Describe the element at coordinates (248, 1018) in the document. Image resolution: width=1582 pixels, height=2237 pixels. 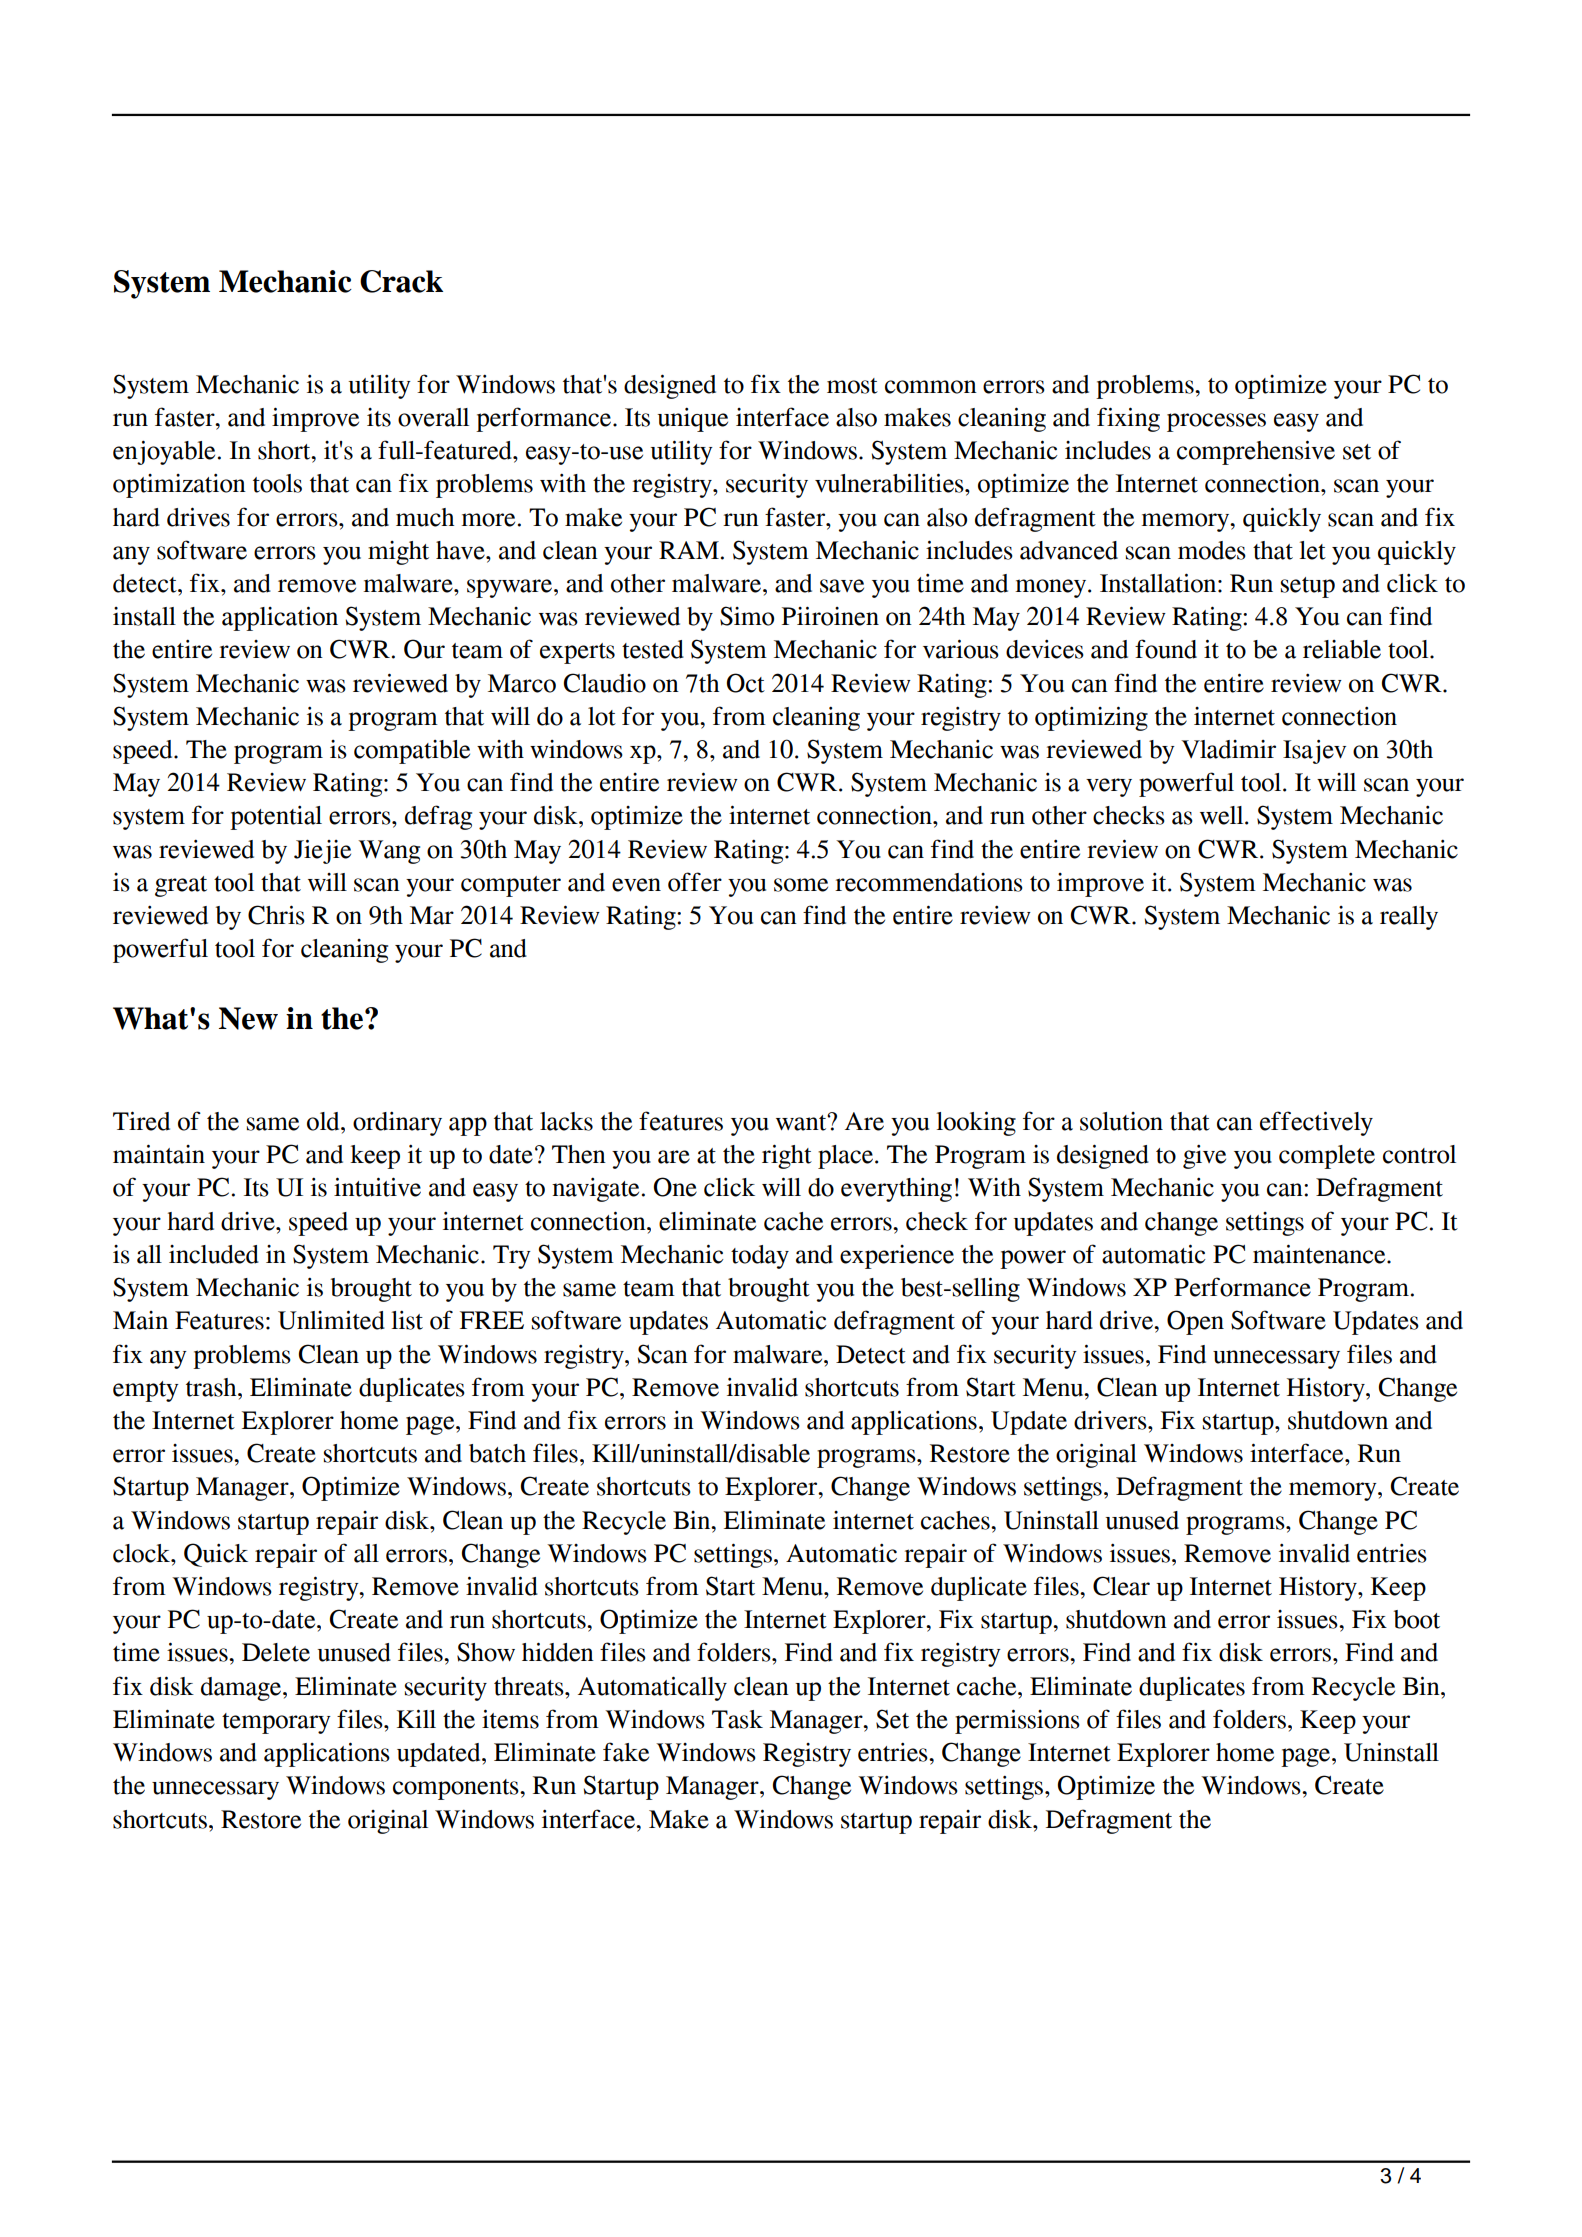
I see `New` at that location.
